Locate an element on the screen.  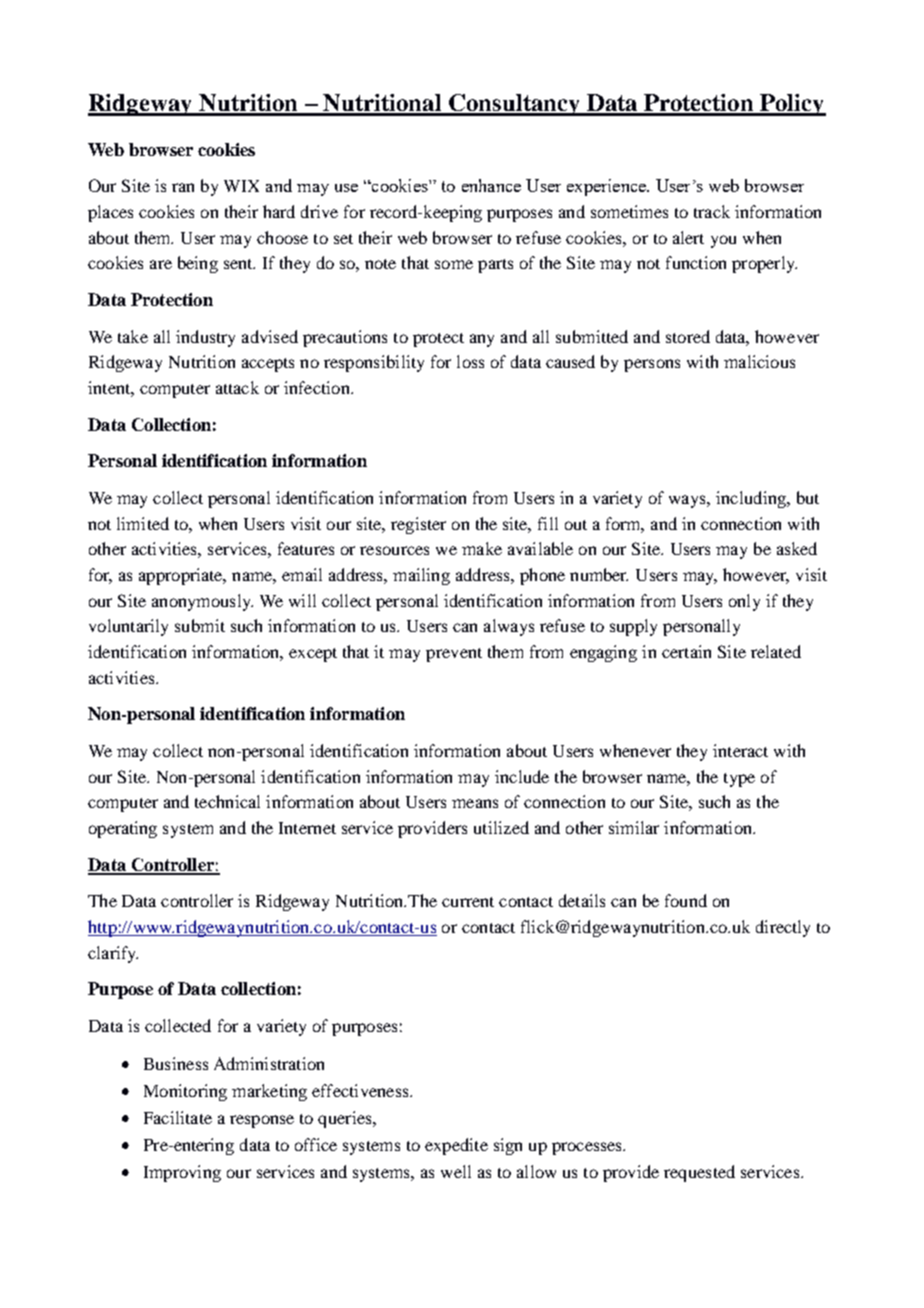
Facilitate is located at coordinates (178, 1117).
